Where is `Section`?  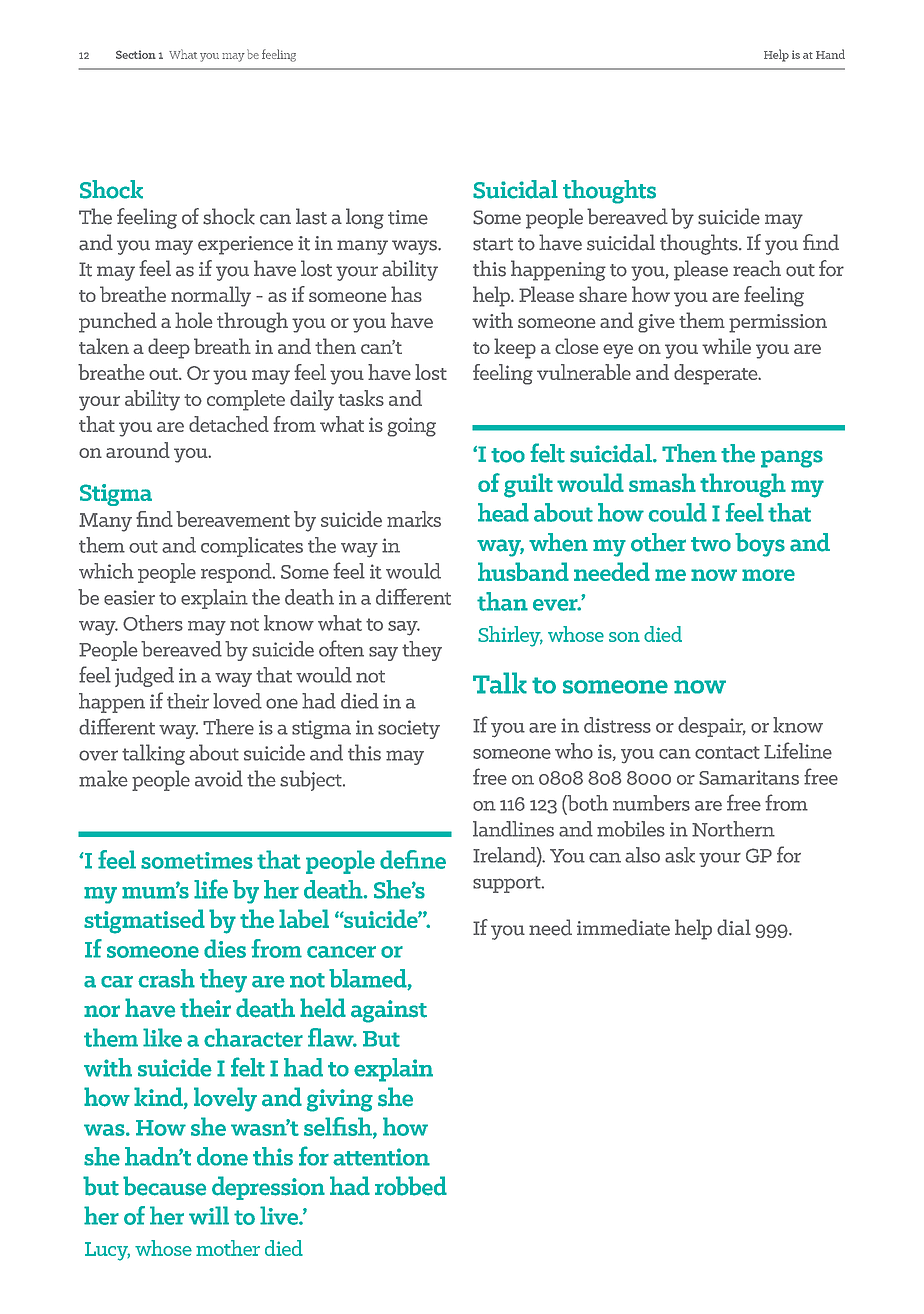
Section is located at coordinates (136, 54).
